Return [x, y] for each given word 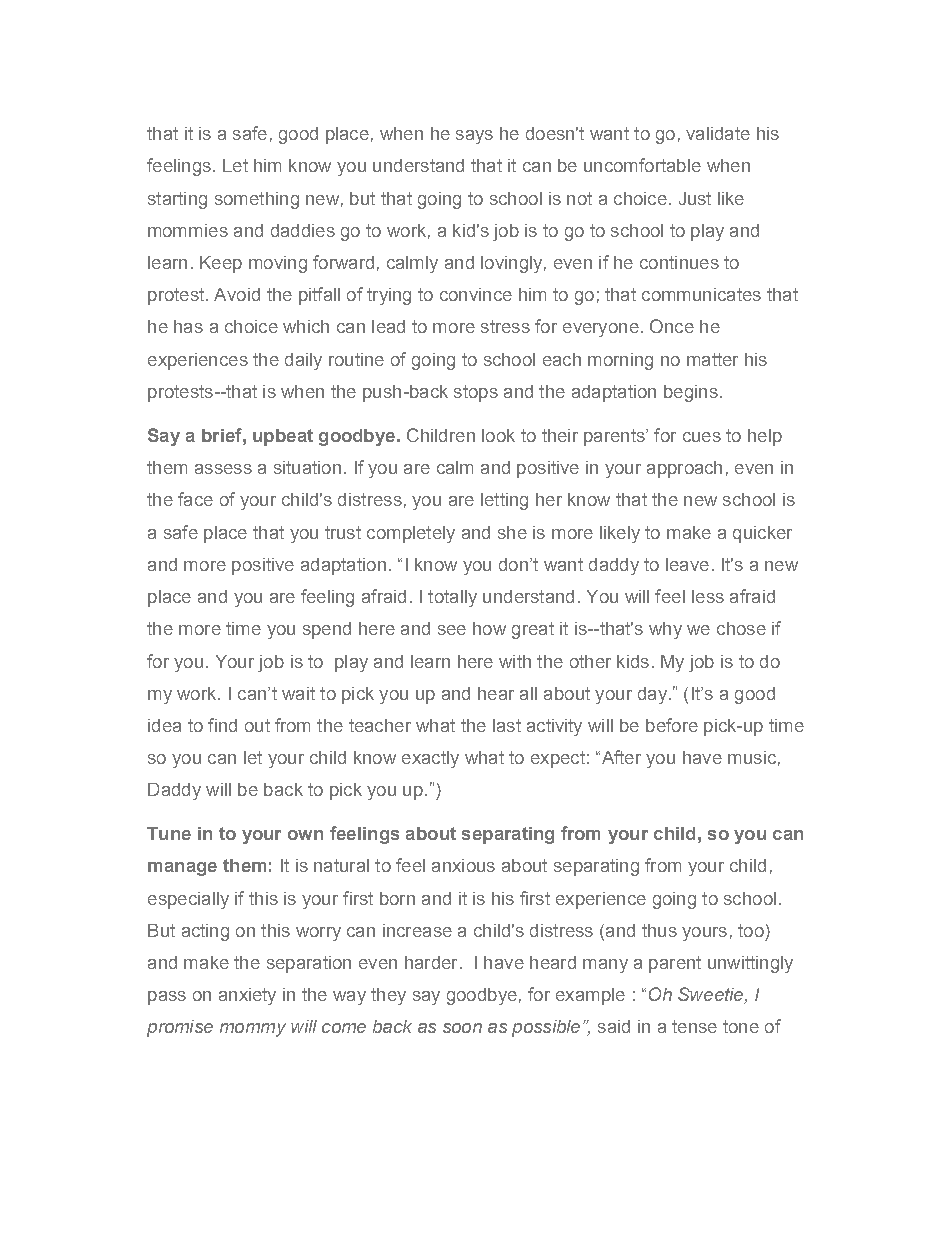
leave [687, 564]
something [257, 200]
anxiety [247, 996]
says [474, 137]
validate [718, 133]
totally [452, 598]
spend [327, 630]
